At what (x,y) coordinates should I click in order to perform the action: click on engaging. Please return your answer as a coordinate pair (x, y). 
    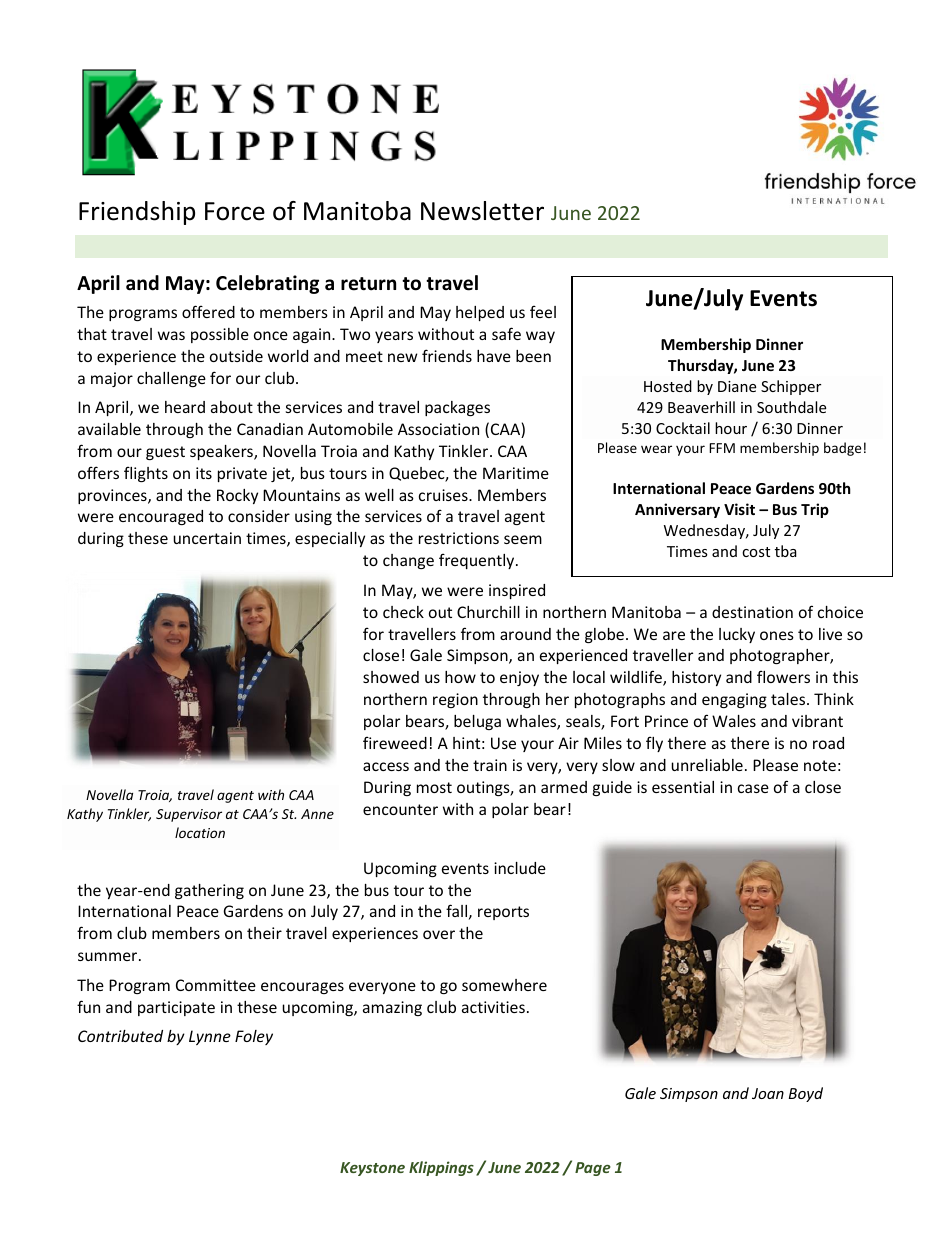
    Looking at the image, I should click on (734, 700).
